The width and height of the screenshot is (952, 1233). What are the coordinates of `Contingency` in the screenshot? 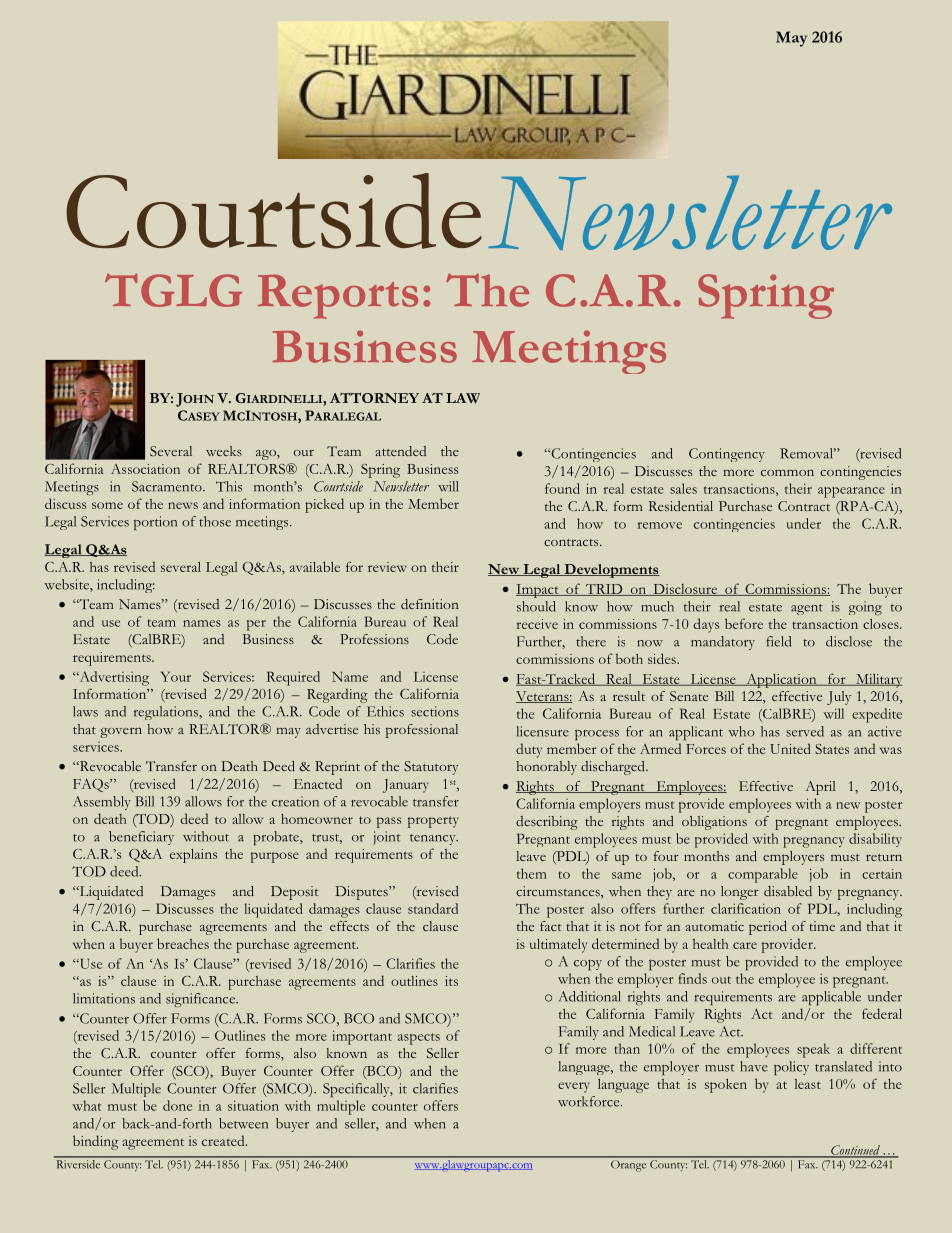 It's located at (727, 455).
